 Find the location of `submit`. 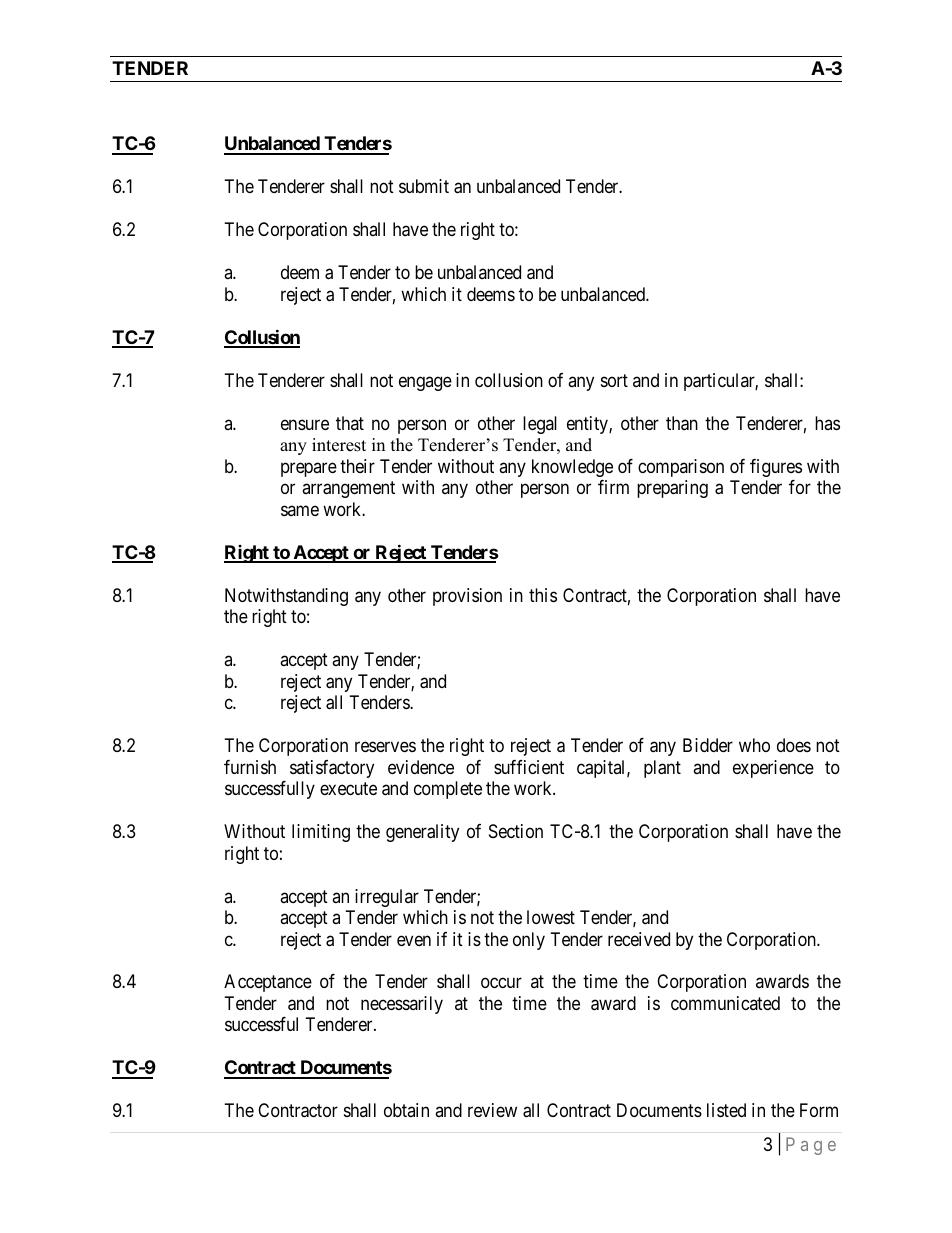

submit is located at coordinates (424, 186).
